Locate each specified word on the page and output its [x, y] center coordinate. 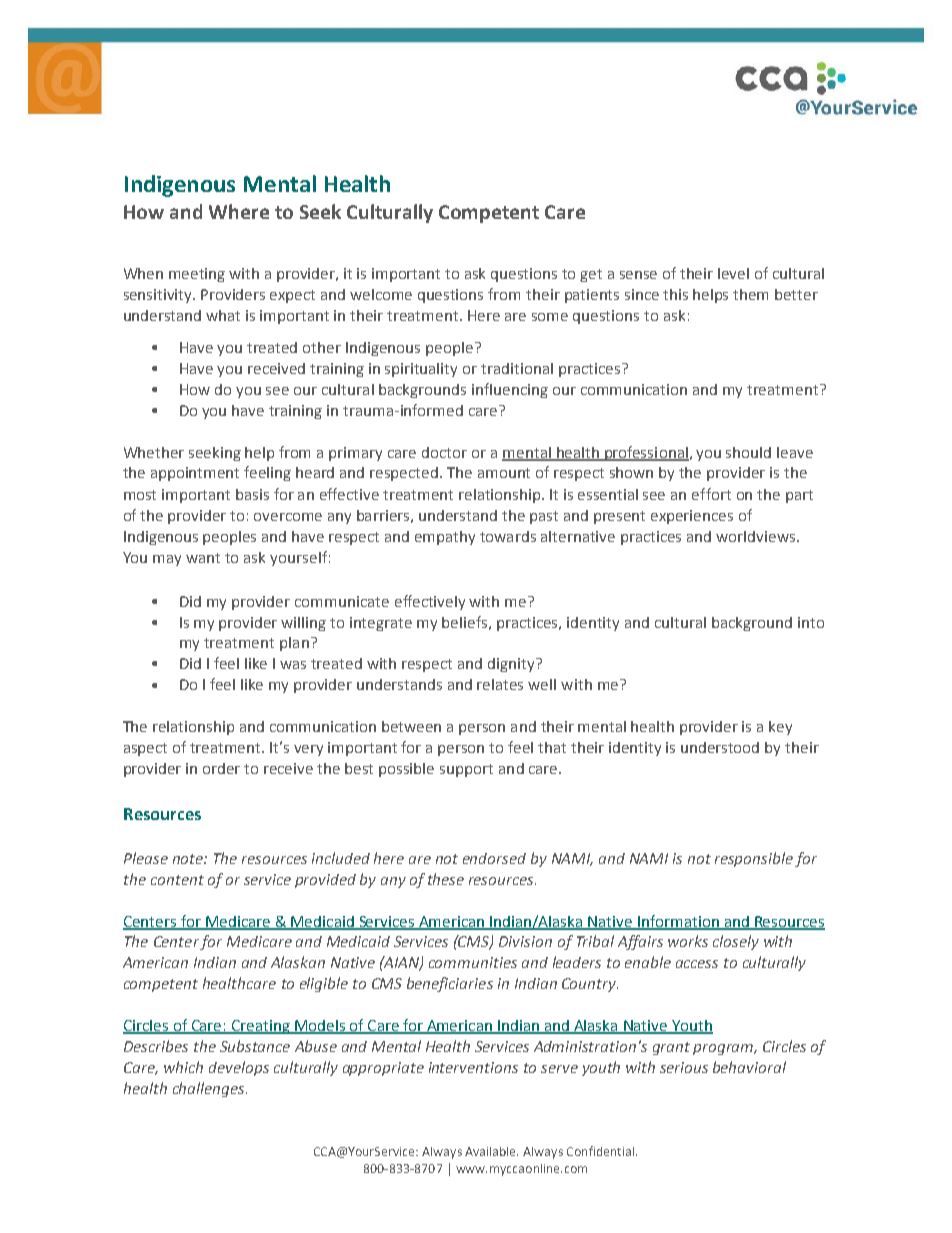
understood [720, 747]
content [177, 880]
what [223, 315]
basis [252, 494]
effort [711, 494]
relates [500, 684]
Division [525, 941]
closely [736, 942]
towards [508, 536]
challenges [210, 1089]
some [550, 317]
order [221, 768]
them [750, 294]
